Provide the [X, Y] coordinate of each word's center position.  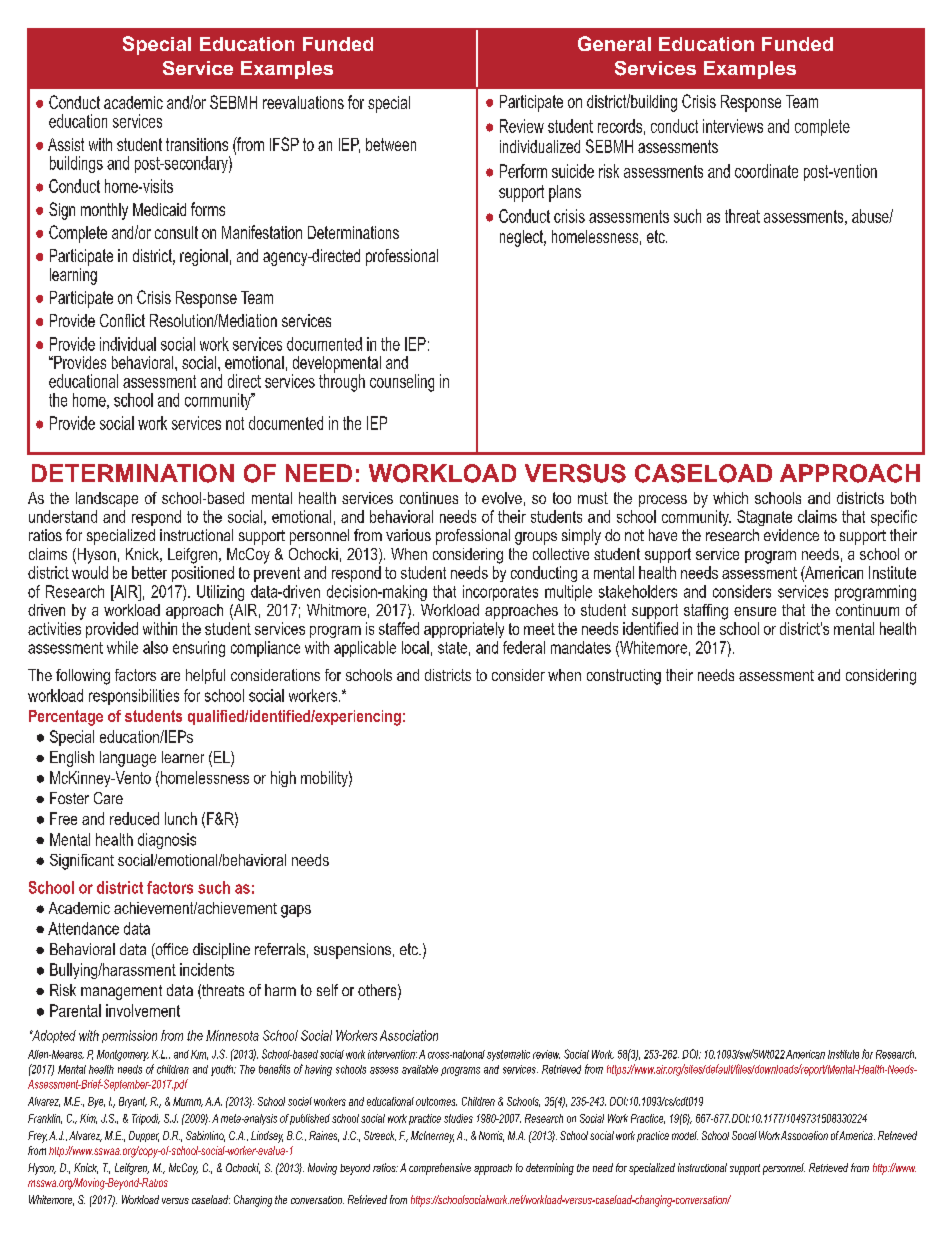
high [283, 779]
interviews [733, 126]
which [730, 498]
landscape [107, 499]
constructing [624, 677]
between [391, 144]
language [128, 759]
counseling [402, 383]
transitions [197, 144]
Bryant [133, 1102]
